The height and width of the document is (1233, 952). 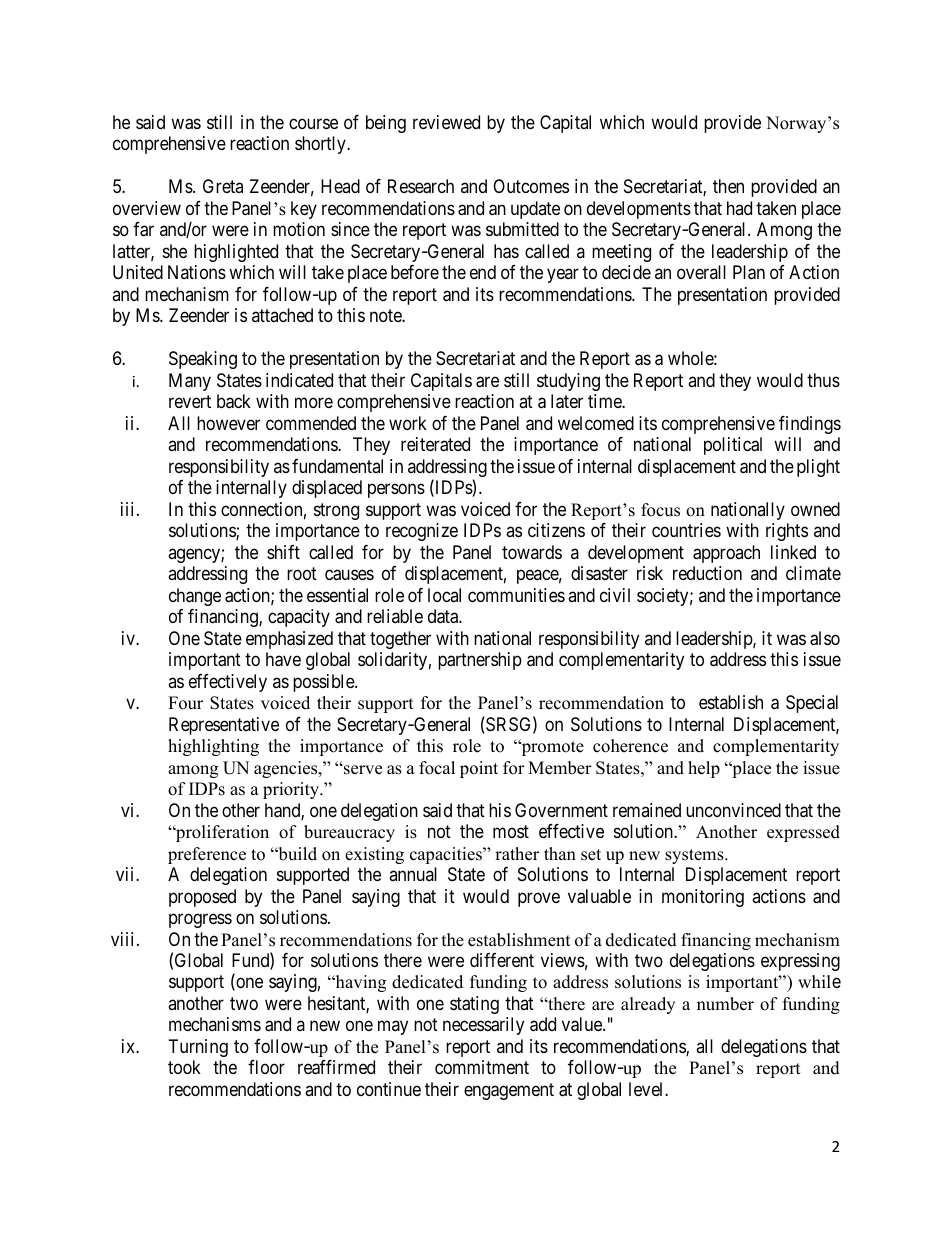 What do you see at coordinates (386, 316) in the document?
I see `note` at bounding box center [386, 316].
